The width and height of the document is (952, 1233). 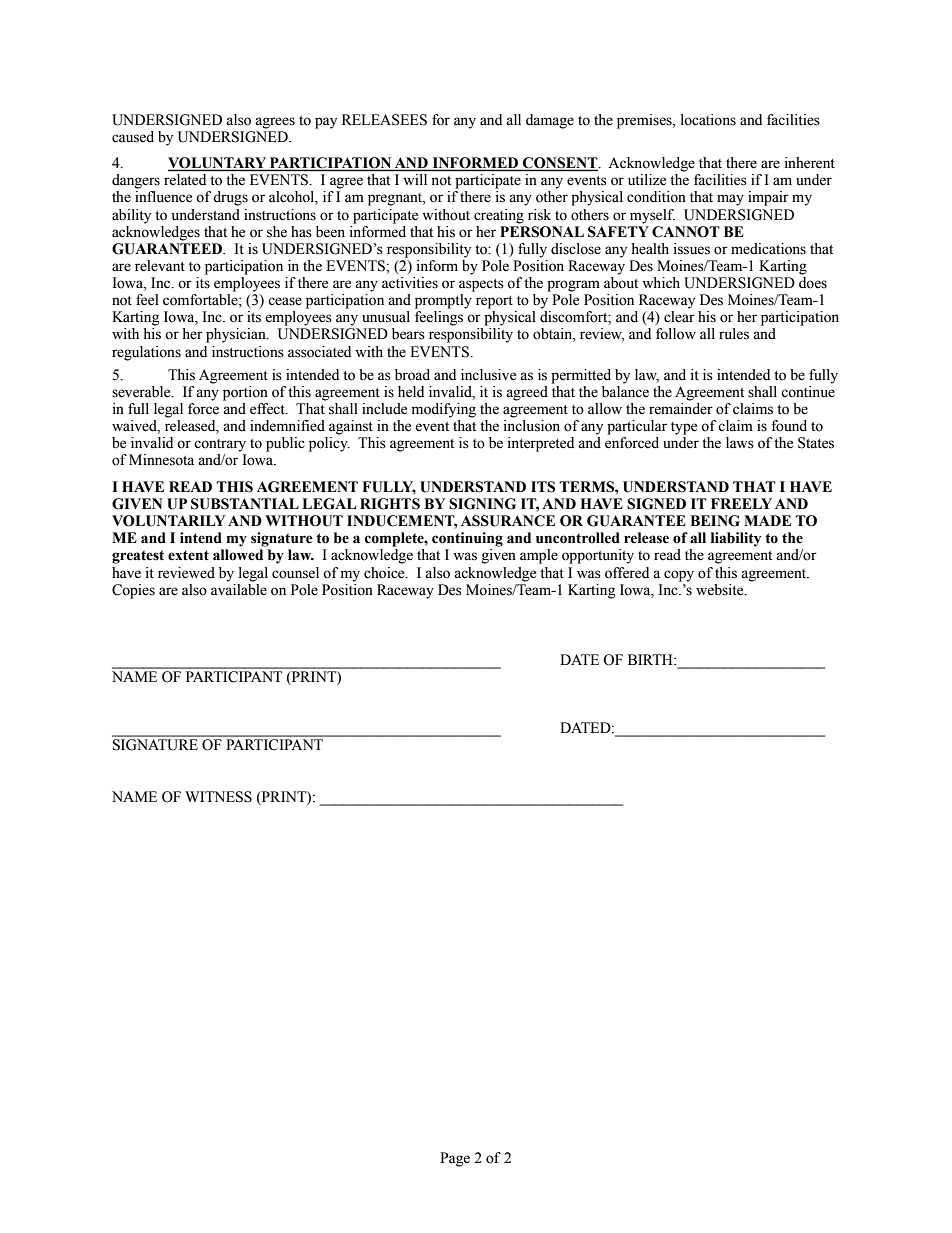 What do you see at coordinates (385, 573) in the document?
I see `choice` at bounding box center [385, 573].
